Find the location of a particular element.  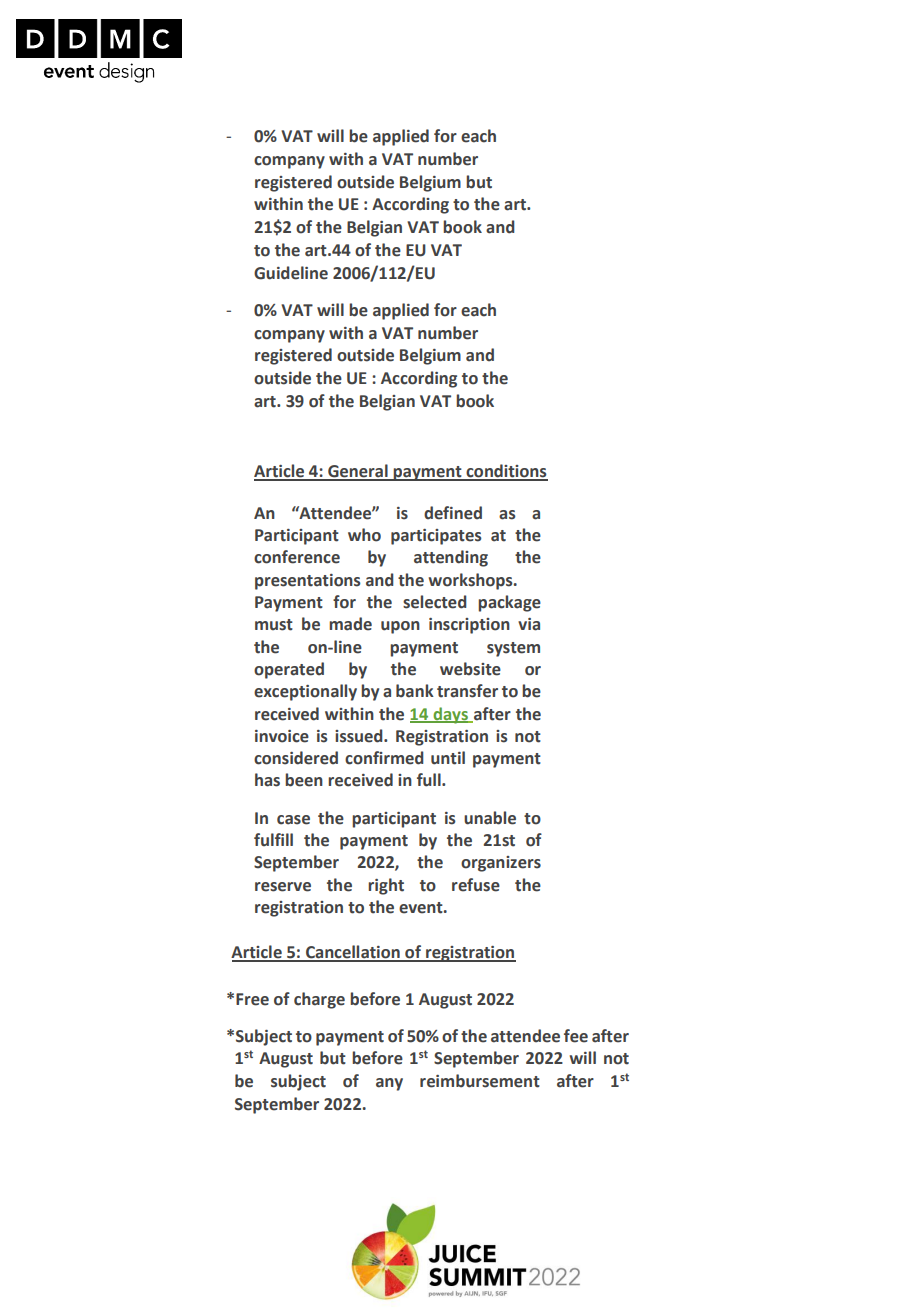

fee is located at coordinates (576, 1036).
